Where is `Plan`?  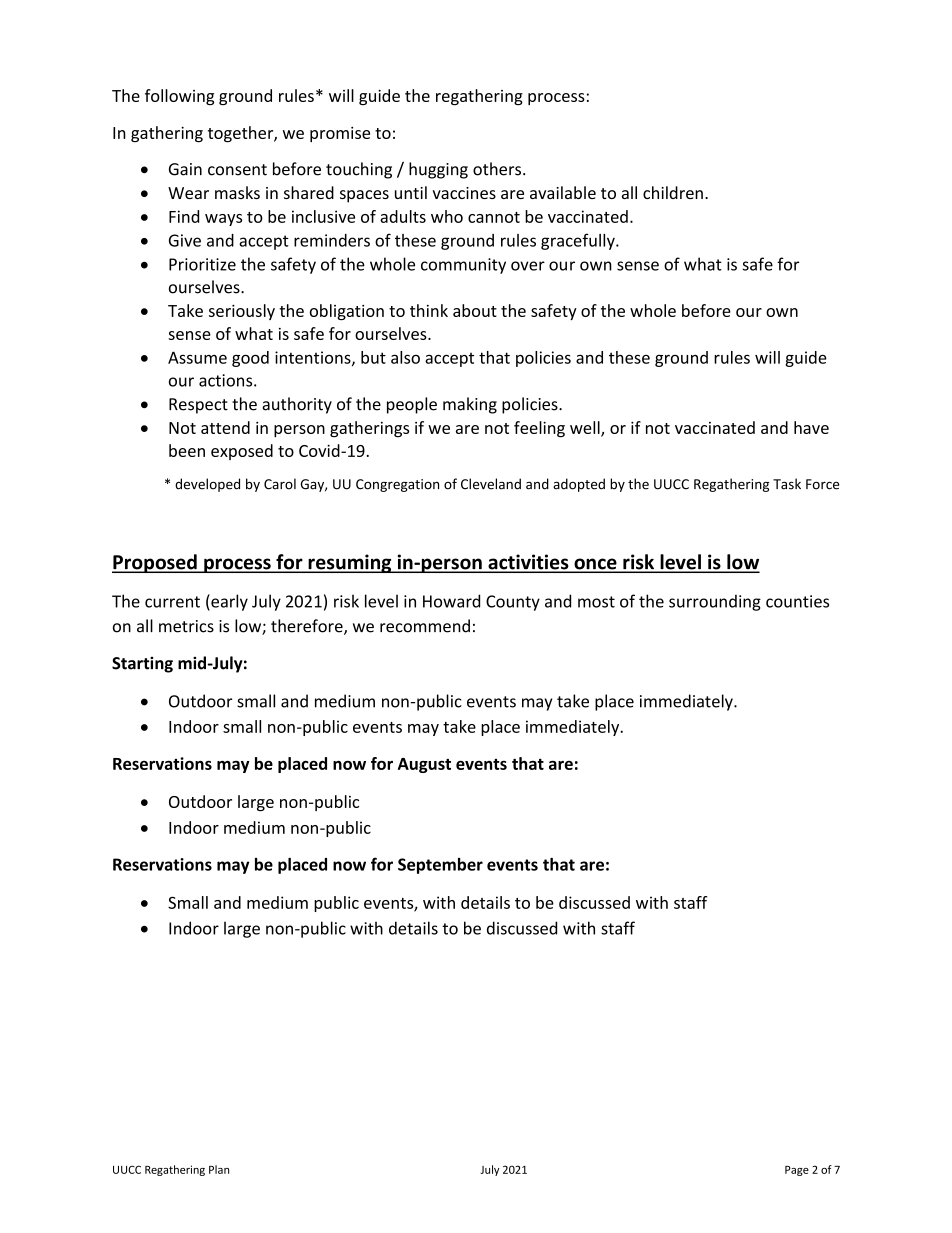 Plan is located at coordinates (219, 1169).
